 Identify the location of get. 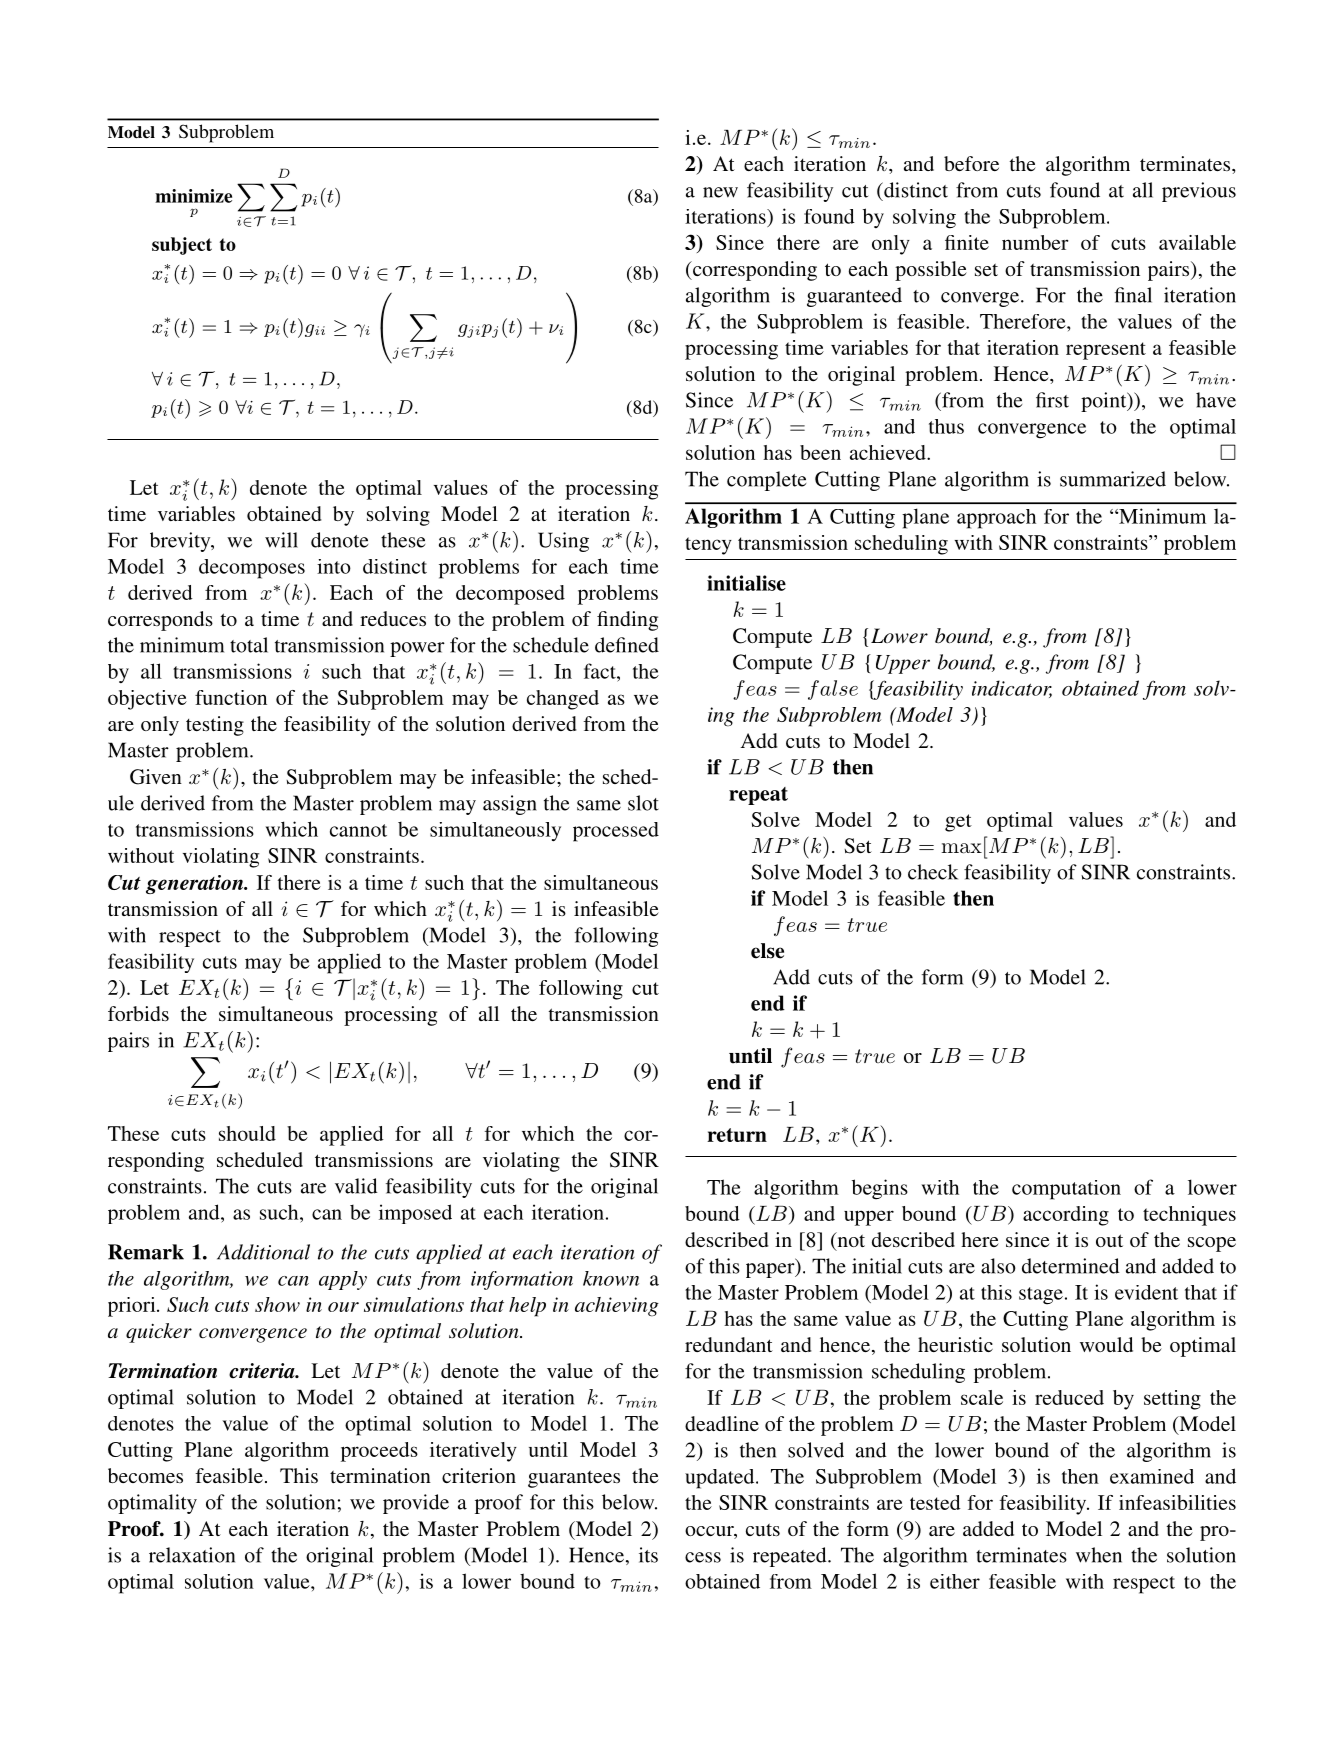
(958, 823).
